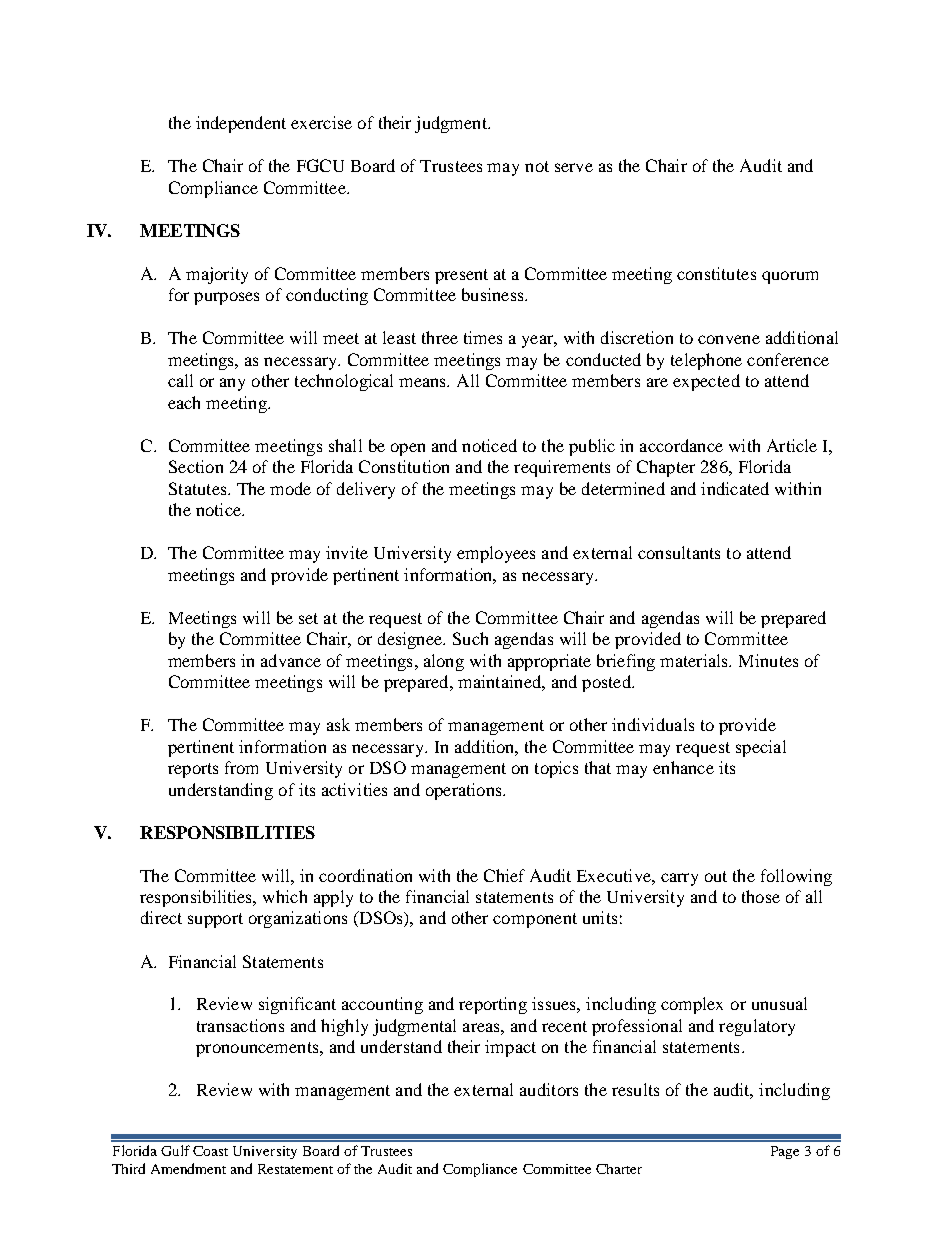  What do you see at coordinates (291, 660) in the document?
I see `advance` at bounding box center [291, 660].
